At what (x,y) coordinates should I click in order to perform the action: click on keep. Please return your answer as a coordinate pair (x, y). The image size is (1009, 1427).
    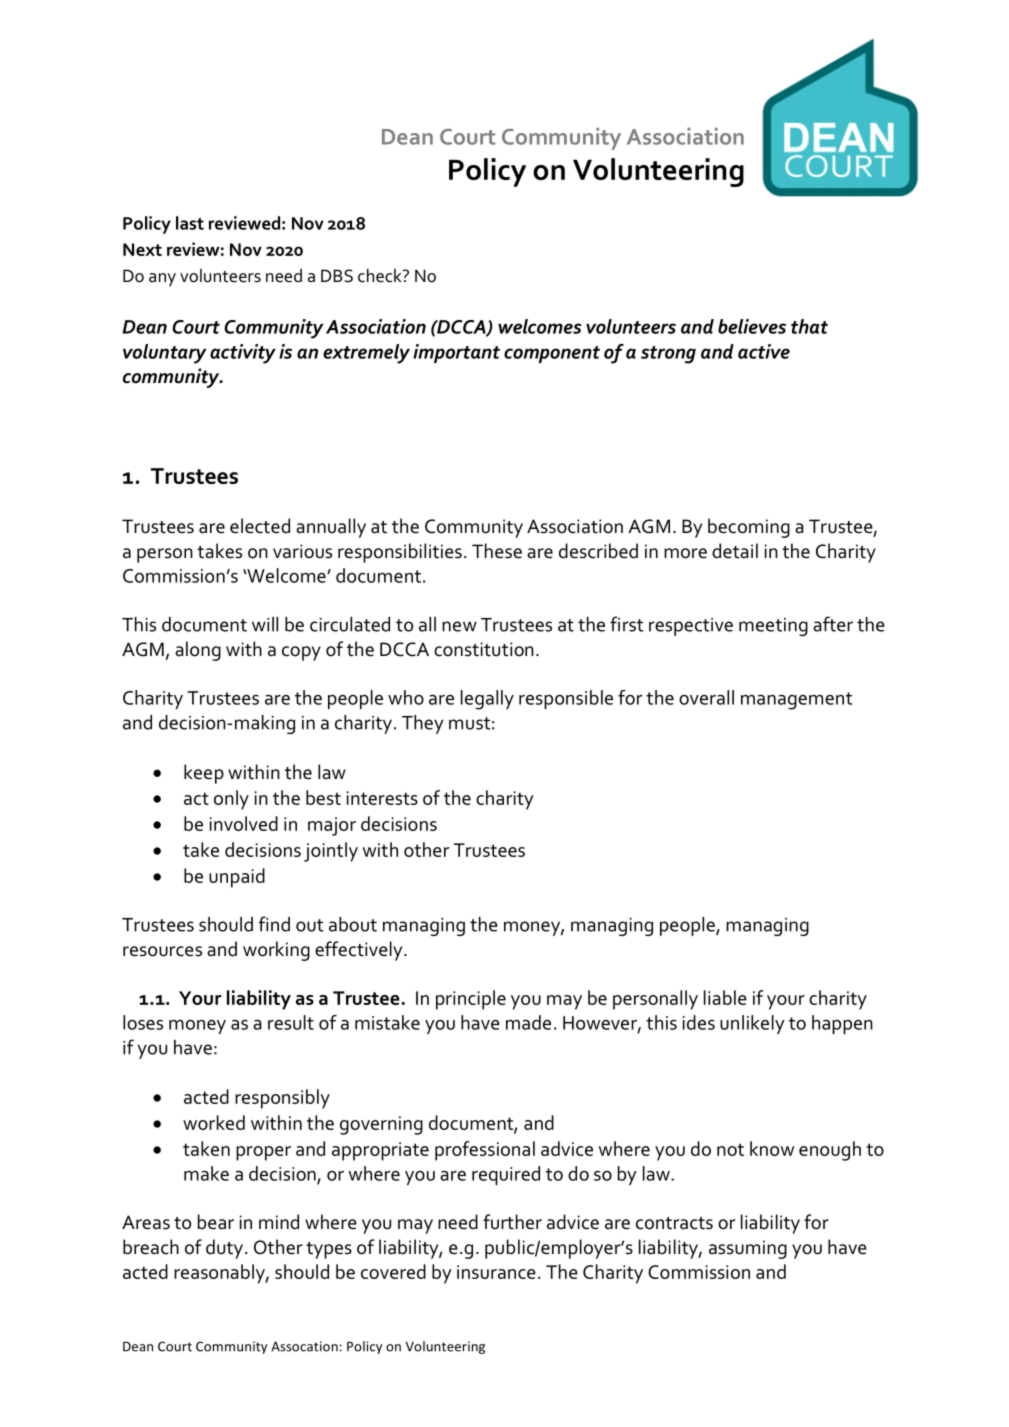
    Looking at the image, I should click on (204, 774).
